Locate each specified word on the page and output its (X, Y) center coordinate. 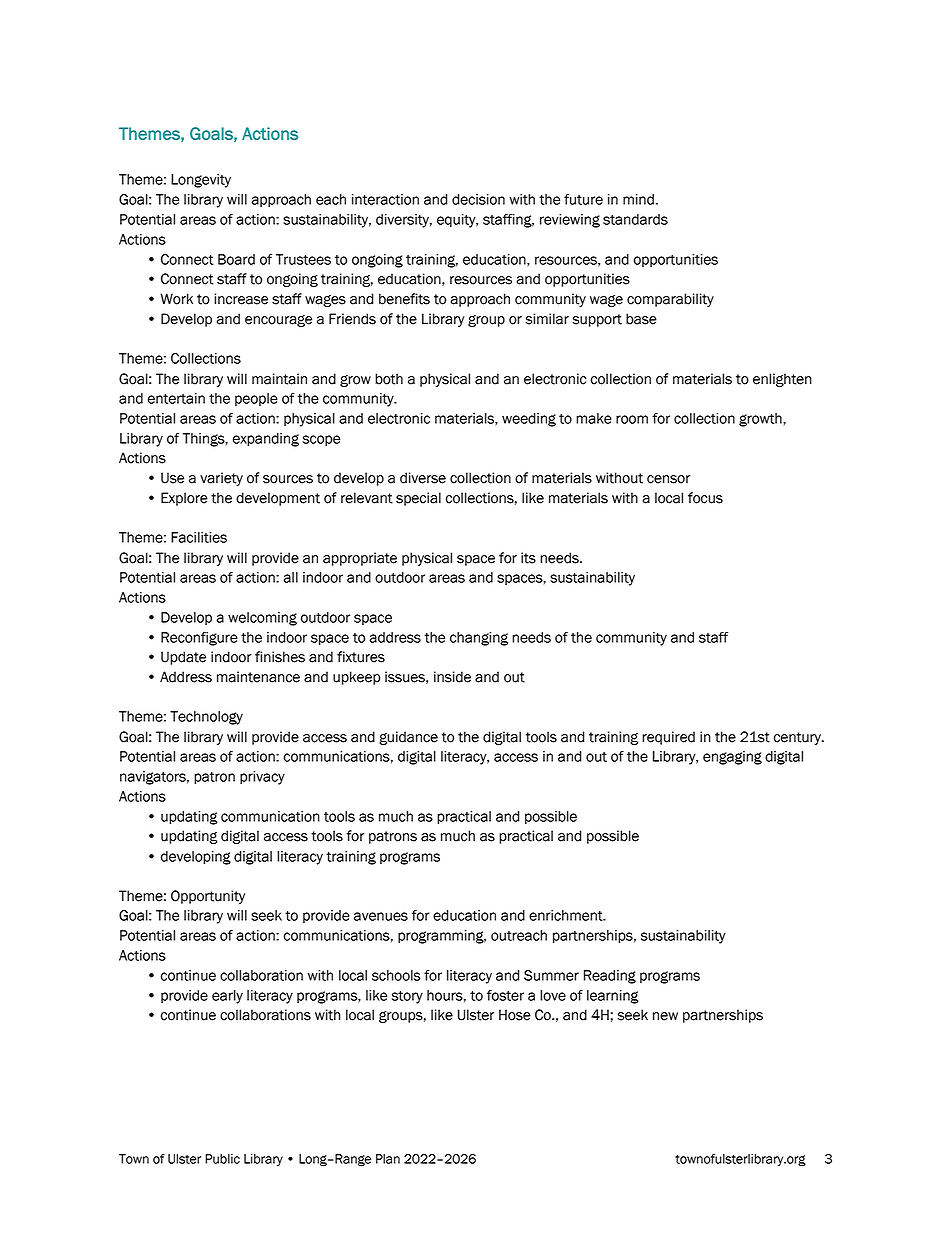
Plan (388, 1159)
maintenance (258, 677)
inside (452, 677)
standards (635, 219)
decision (478, 199)
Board (236, 259)
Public (222, 1159)
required (668, 738)
